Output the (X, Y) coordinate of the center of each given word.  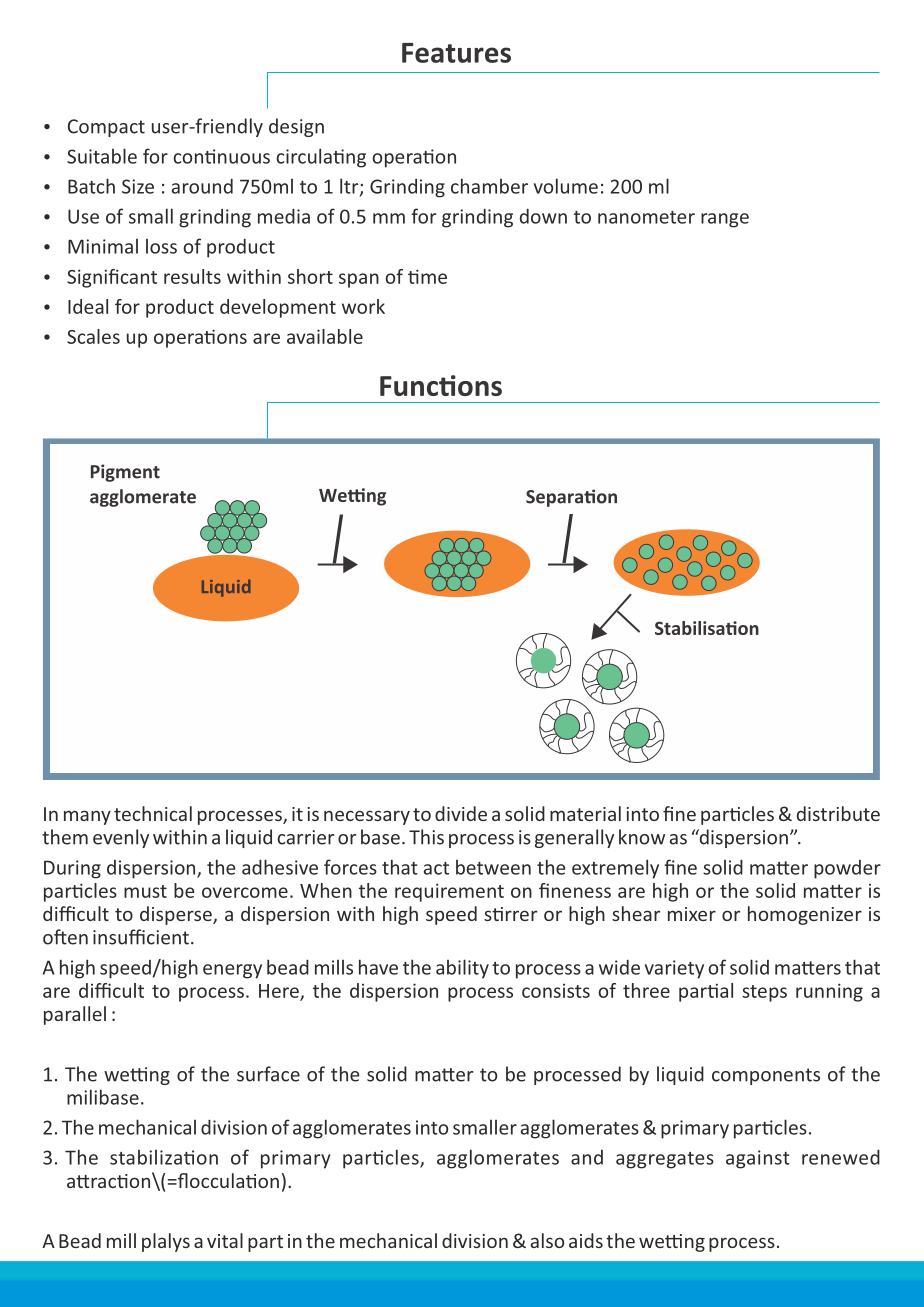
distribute (838, 813)
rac (103, 1182)
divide (461, 813)
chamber (489, 186)
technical (153, 813)
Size (138, 186)
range (725, 220)
